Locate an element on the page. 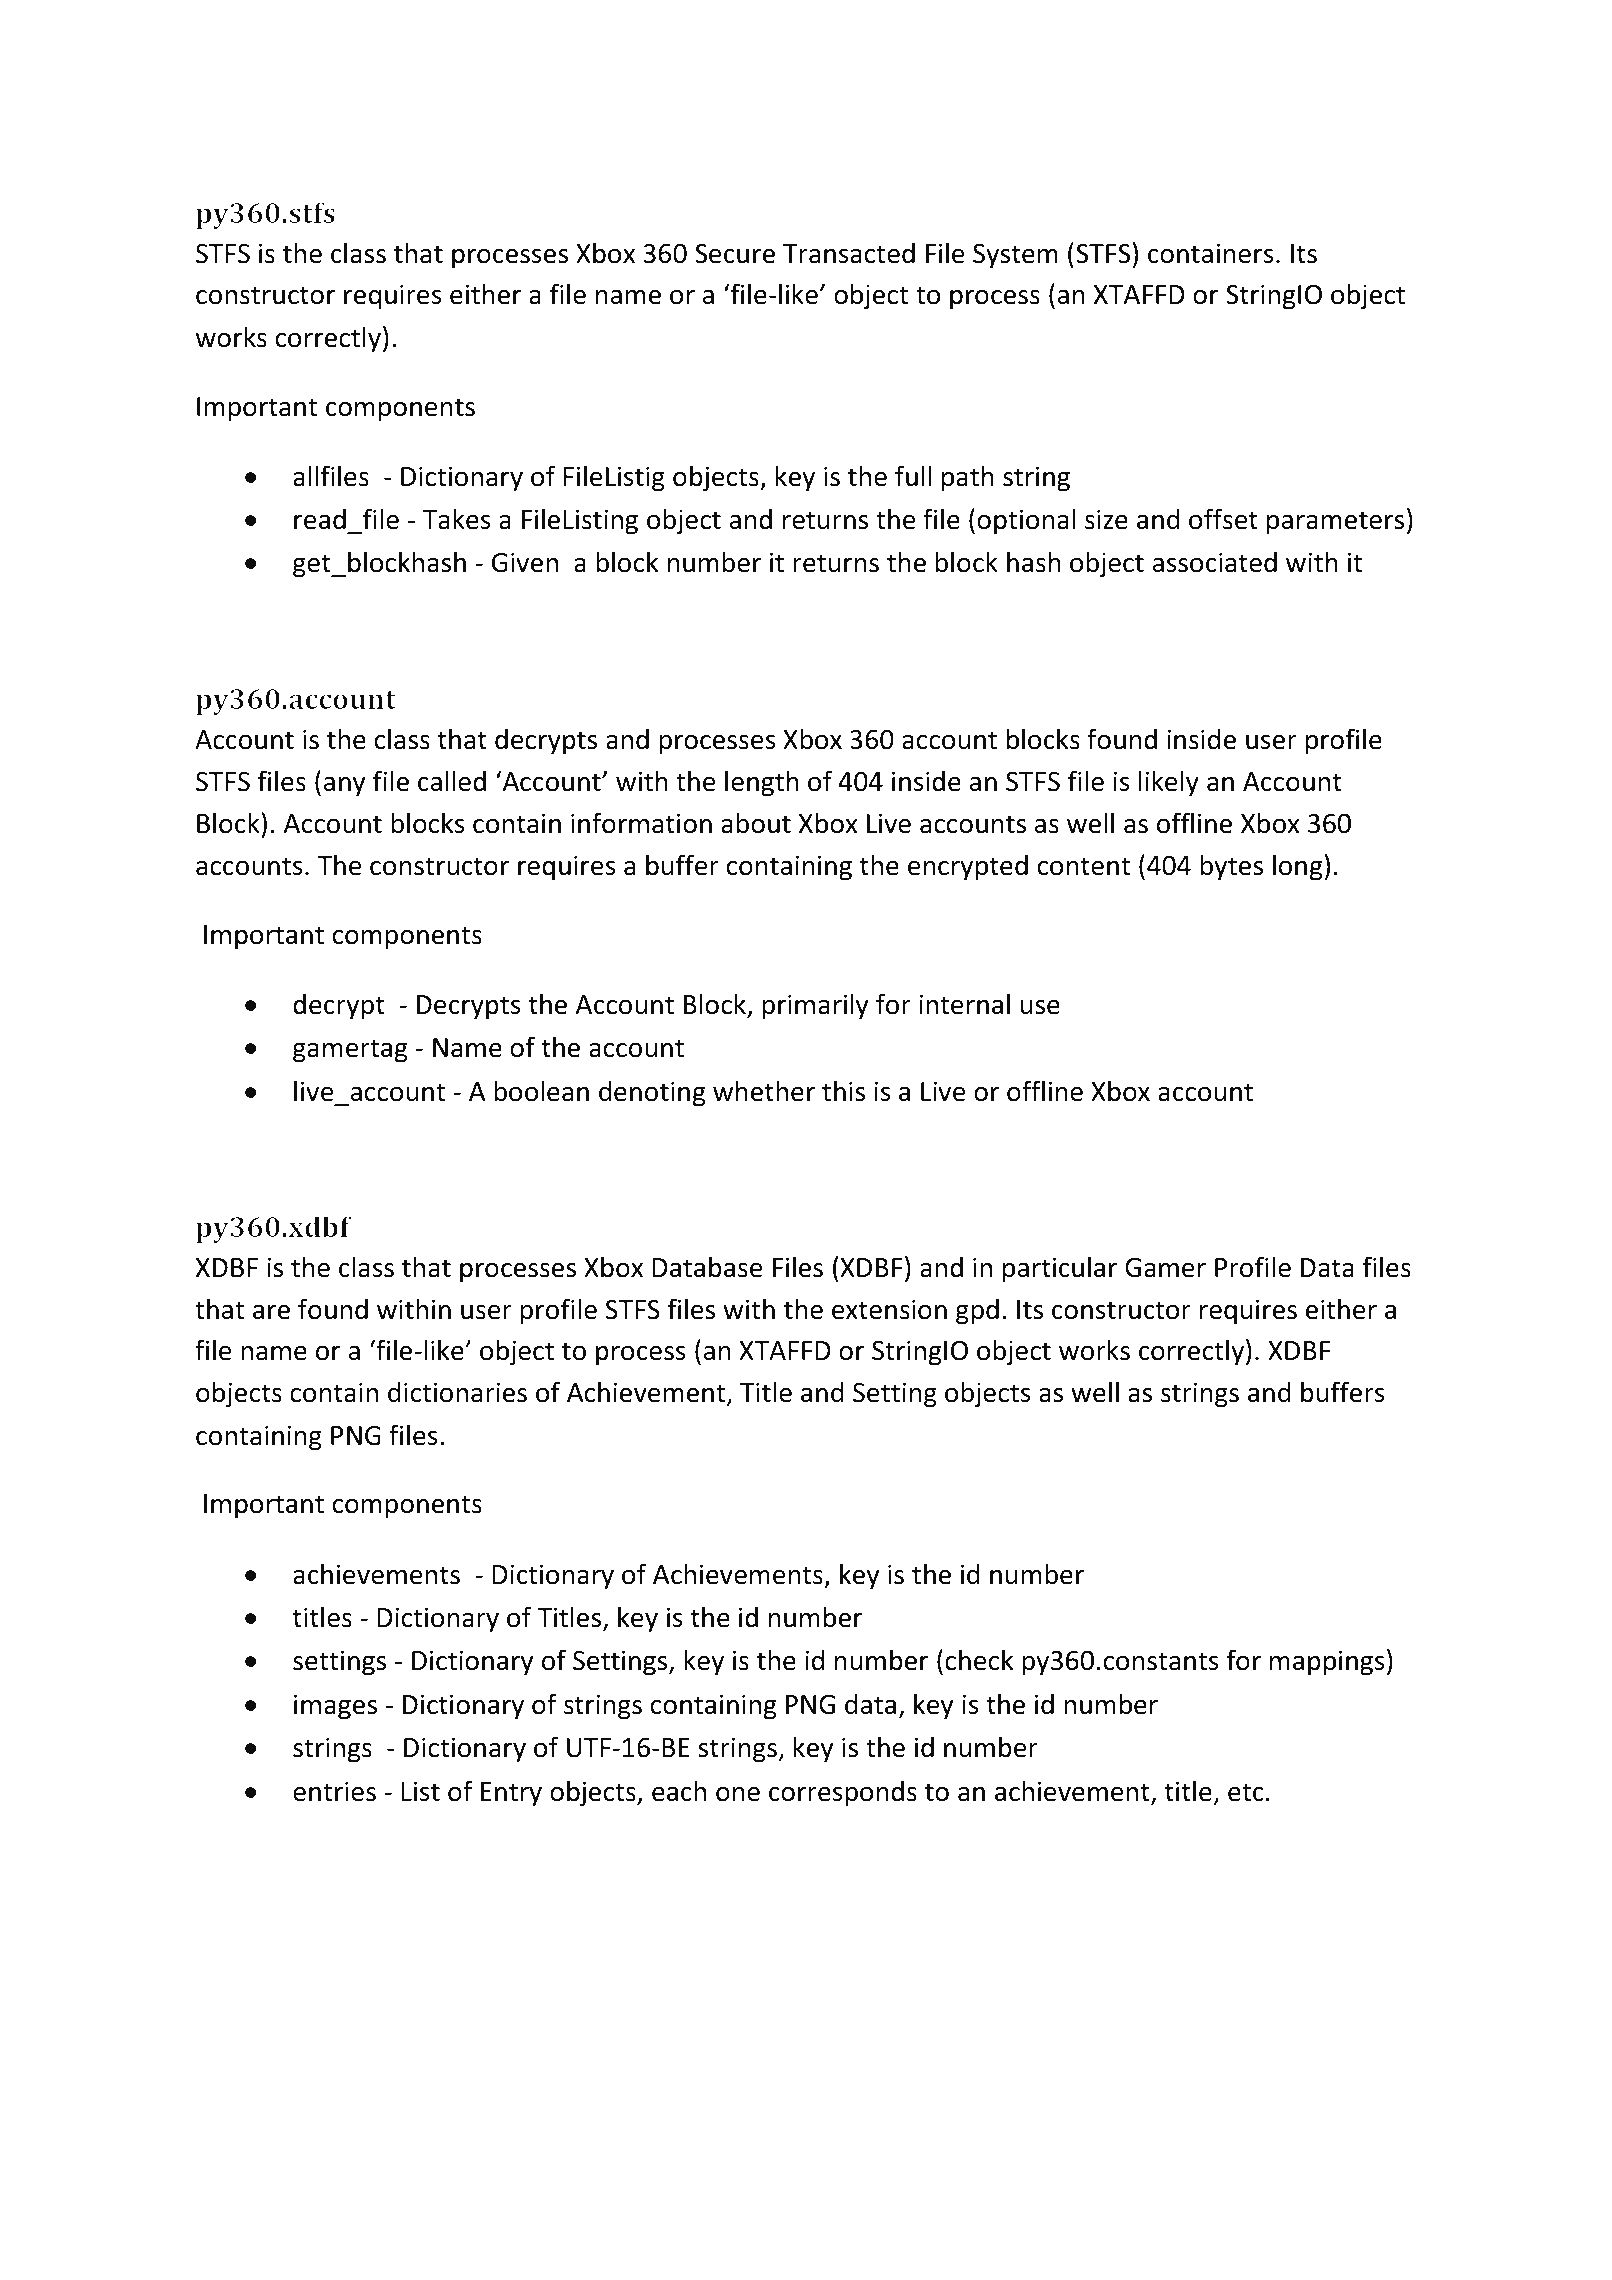 The height and width of the image is (2280, 1612). any is located at coordinates (344, 787).
